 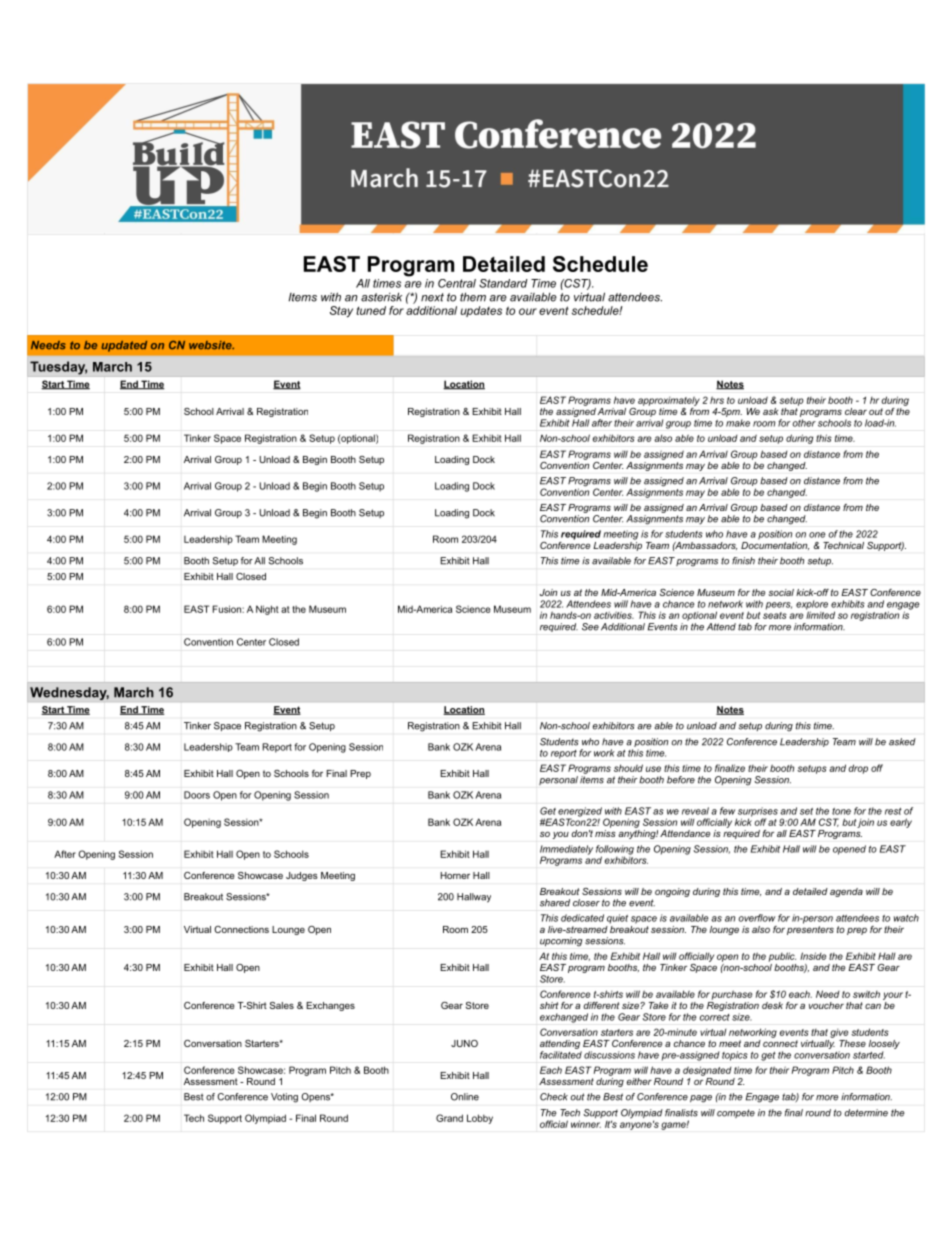 I want to click on updated, so click(x=124, y=346).
